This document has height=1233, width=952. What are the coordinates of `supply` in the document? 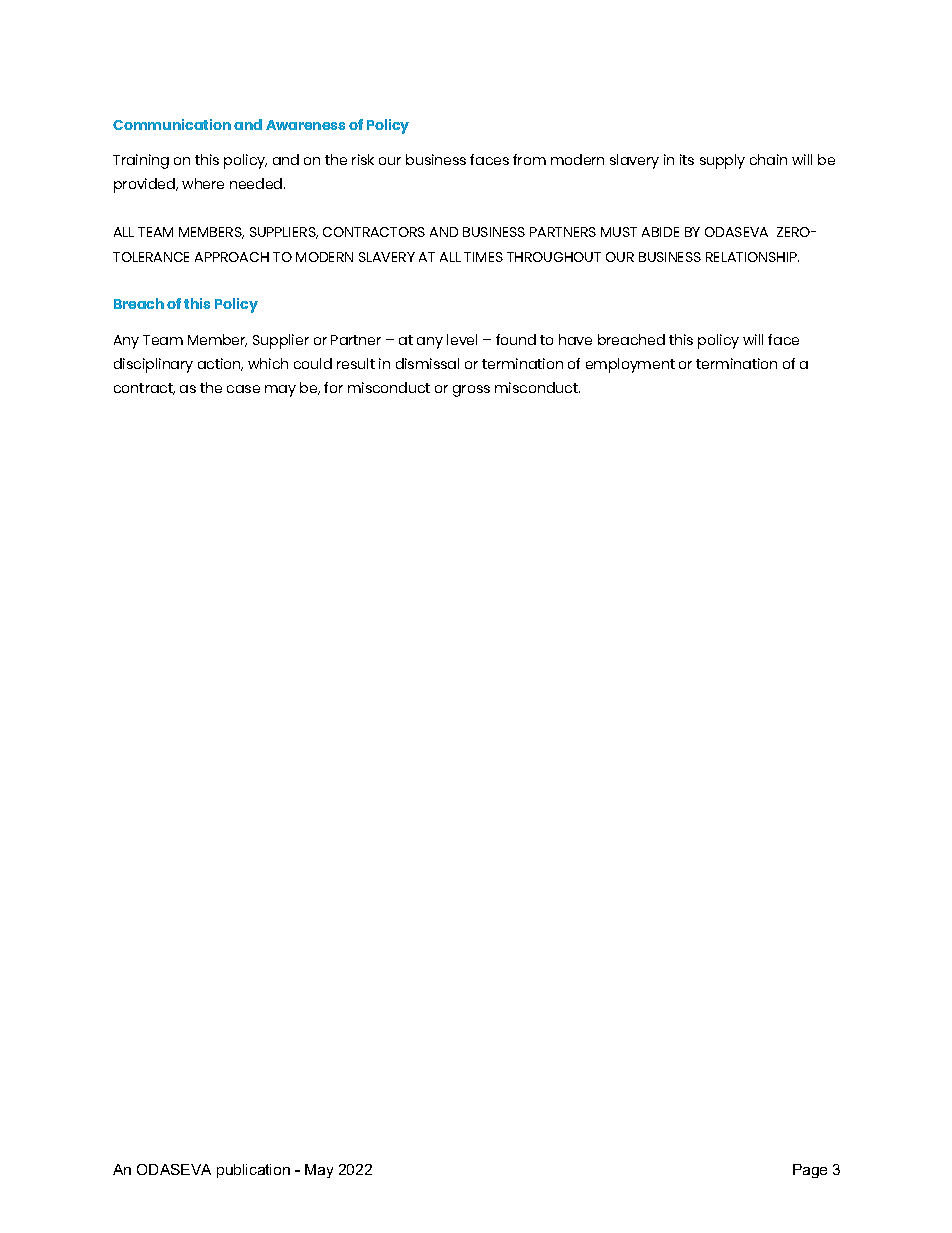 It's located at (722, 161).
